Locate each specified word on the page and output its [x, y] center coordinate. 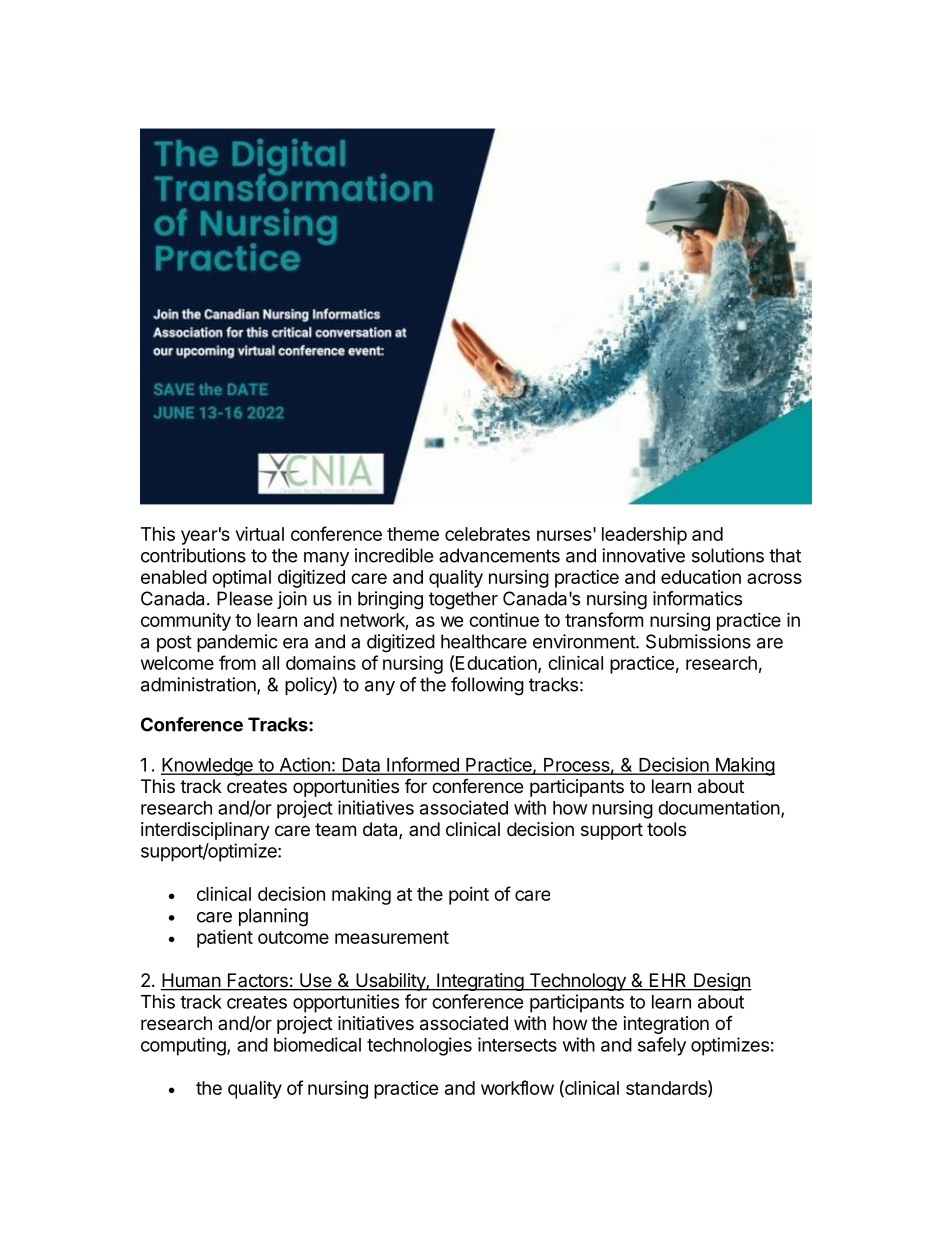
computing [184, 1046]
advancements [499, 555]
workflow [517, 1087]
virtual [260, 533]
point [469, 896]
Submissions [698, 641]
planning [273, 917]
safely [662, 1046]
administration [199, 685]
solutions [728, 555]
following [487, 686]
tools [666, 829]
